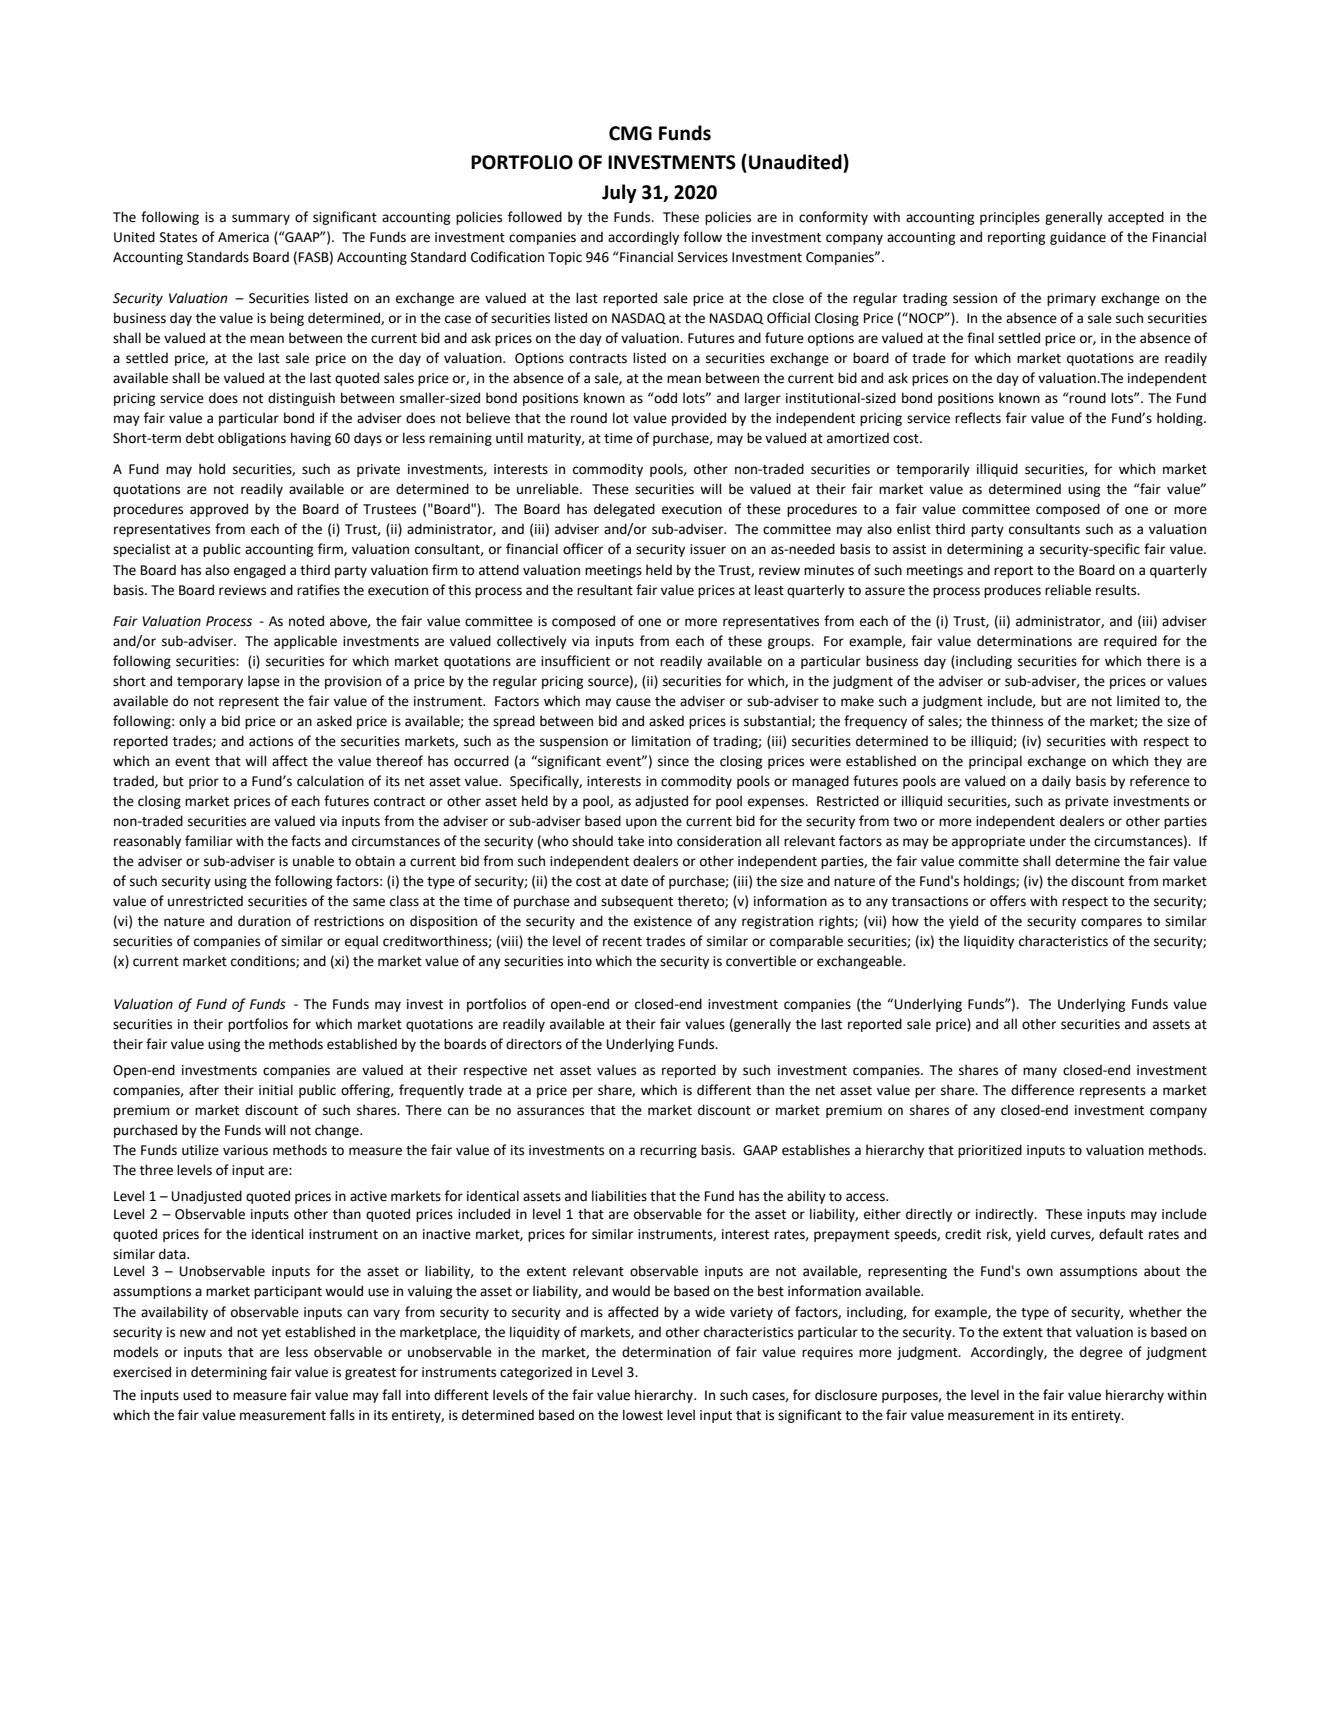 The height and width of the screenshot is (1715, 1326). What do you see at coordinates (306, 621) in the screenshot?
I see `noted` at bounding box center [306, 621].
